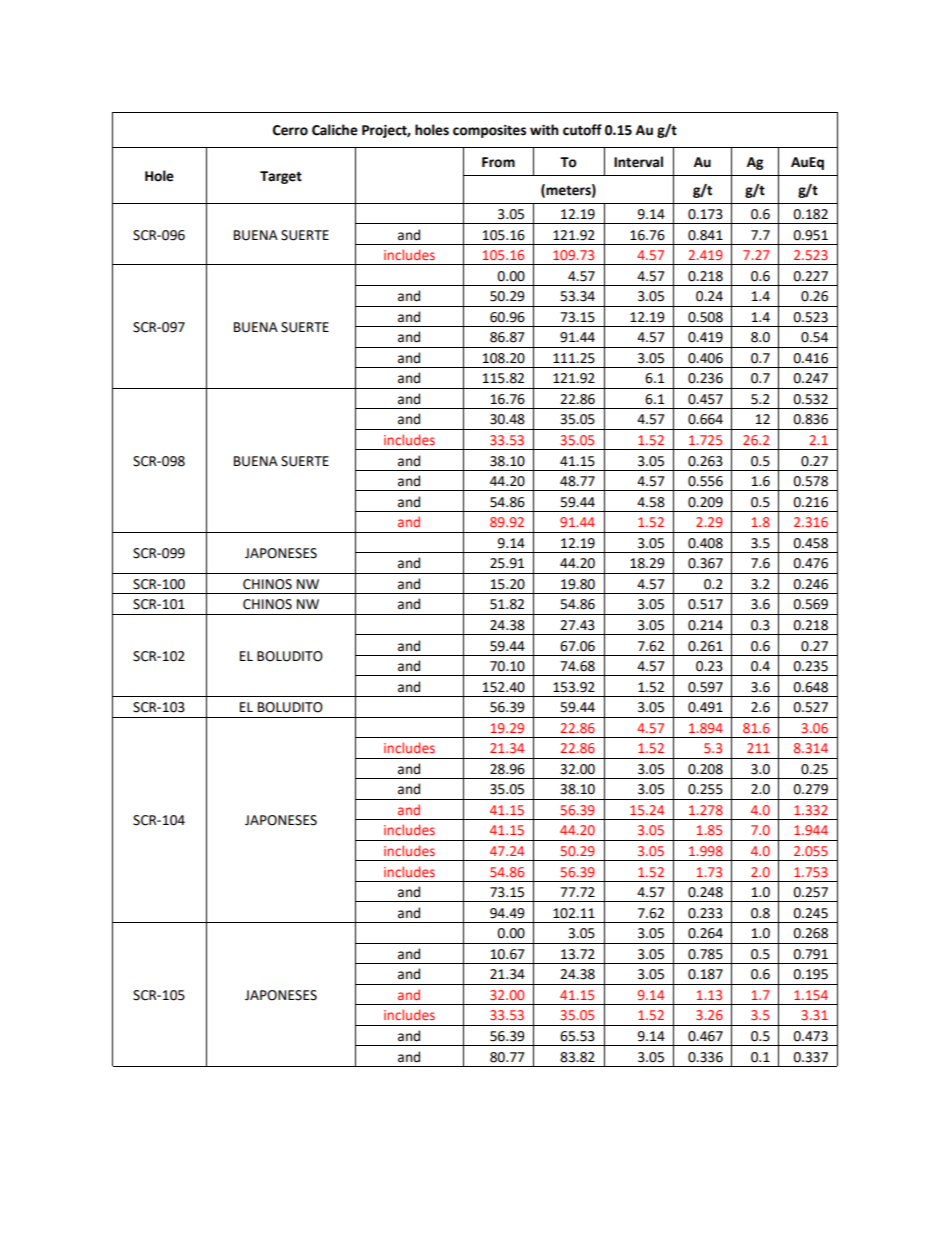 The image size is (952, 1233). I want to click on Interval, so click(638, 162).
